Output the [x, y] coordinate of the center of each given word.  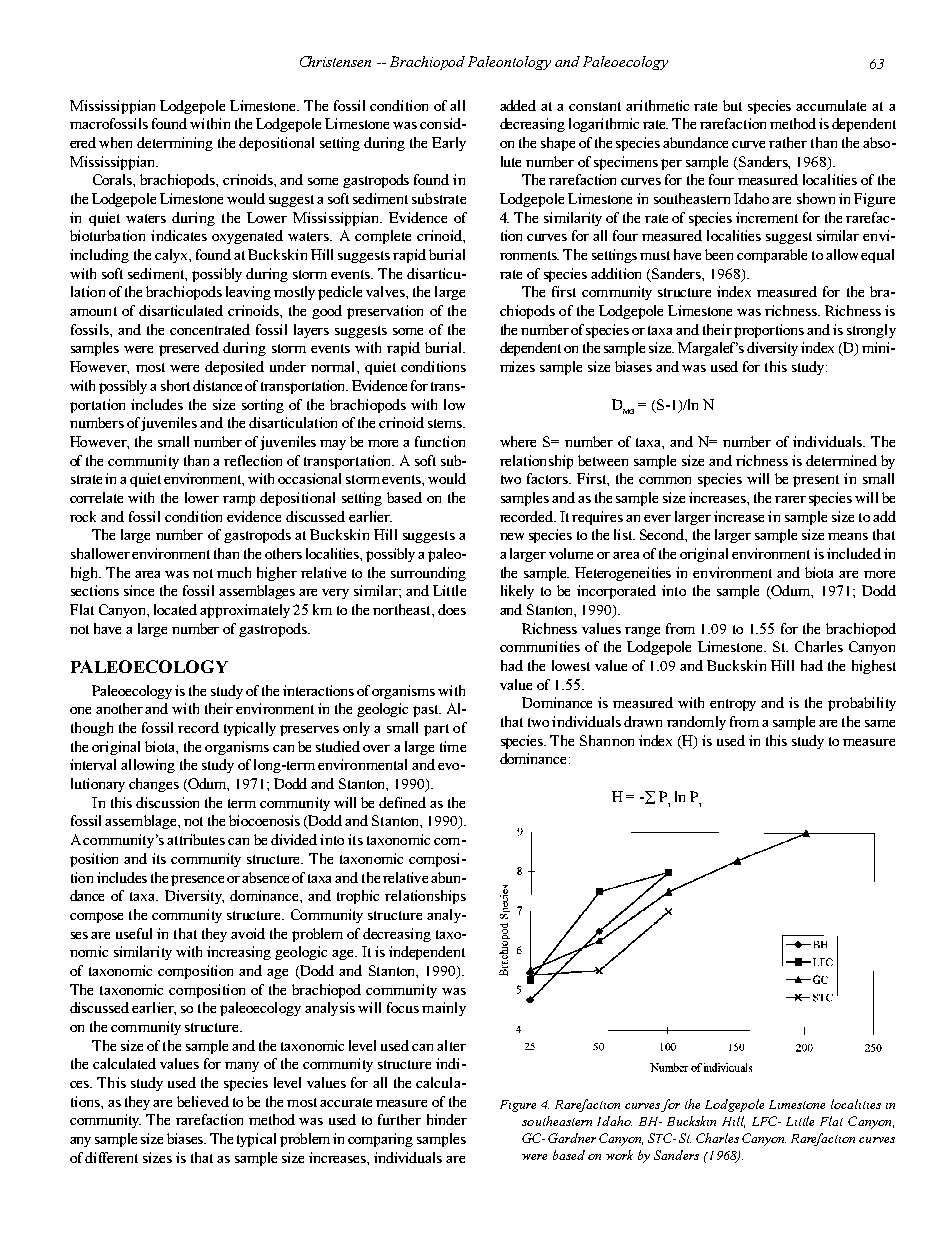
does [452, 609]
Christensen [335, 61]
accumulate [831, 105]
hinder [447, 1119]
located [175, 609]
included [854, 553]
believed [203, 1101]
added [518, 105]
